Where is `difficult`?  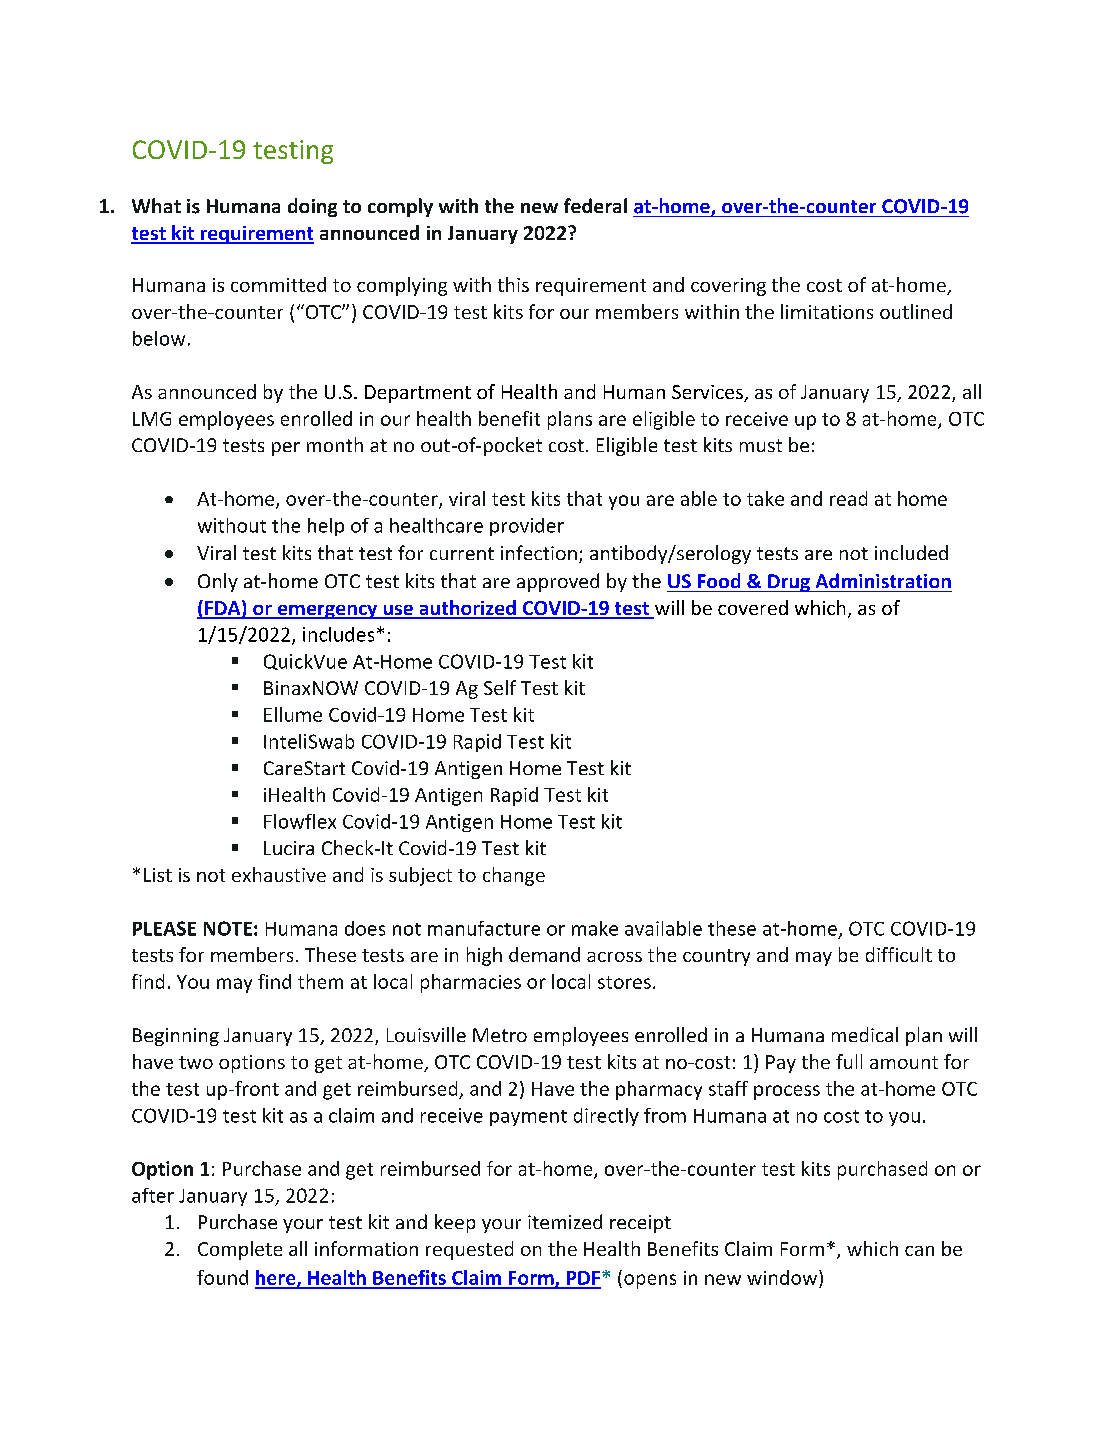 difficult is located at coordinates (899, 954).
